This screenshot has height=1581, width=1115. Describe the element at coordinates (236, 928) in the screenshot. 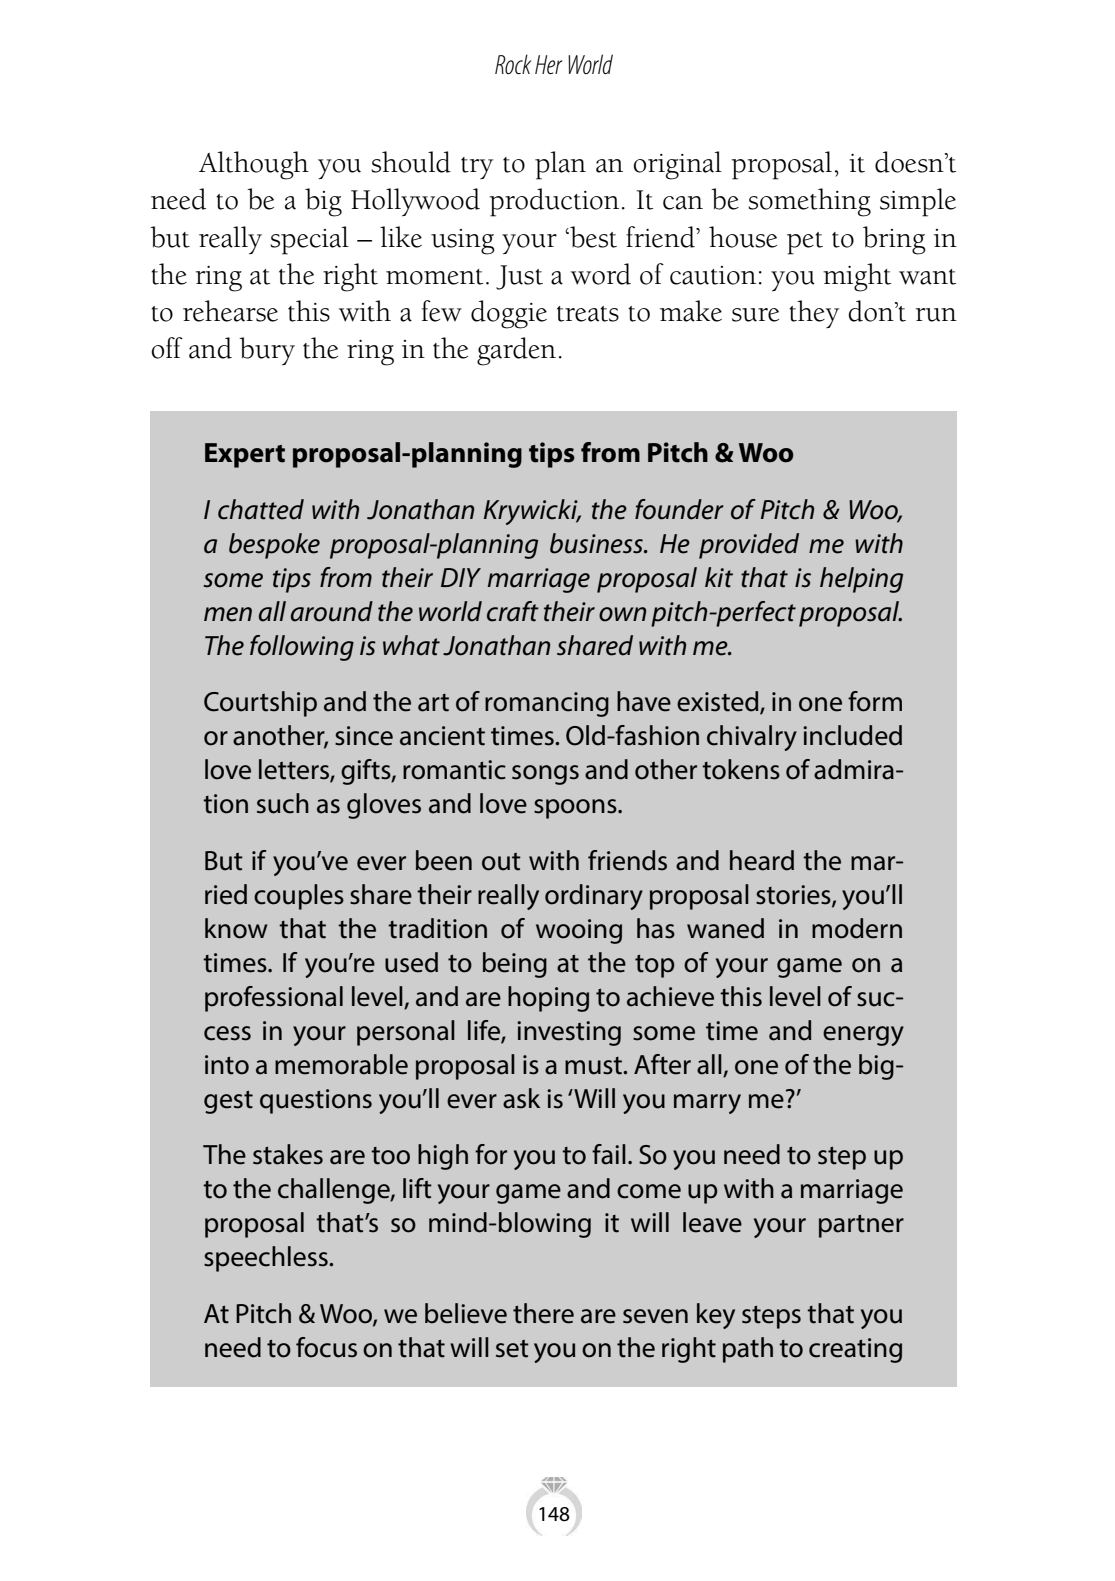

I see `know` at that location.
